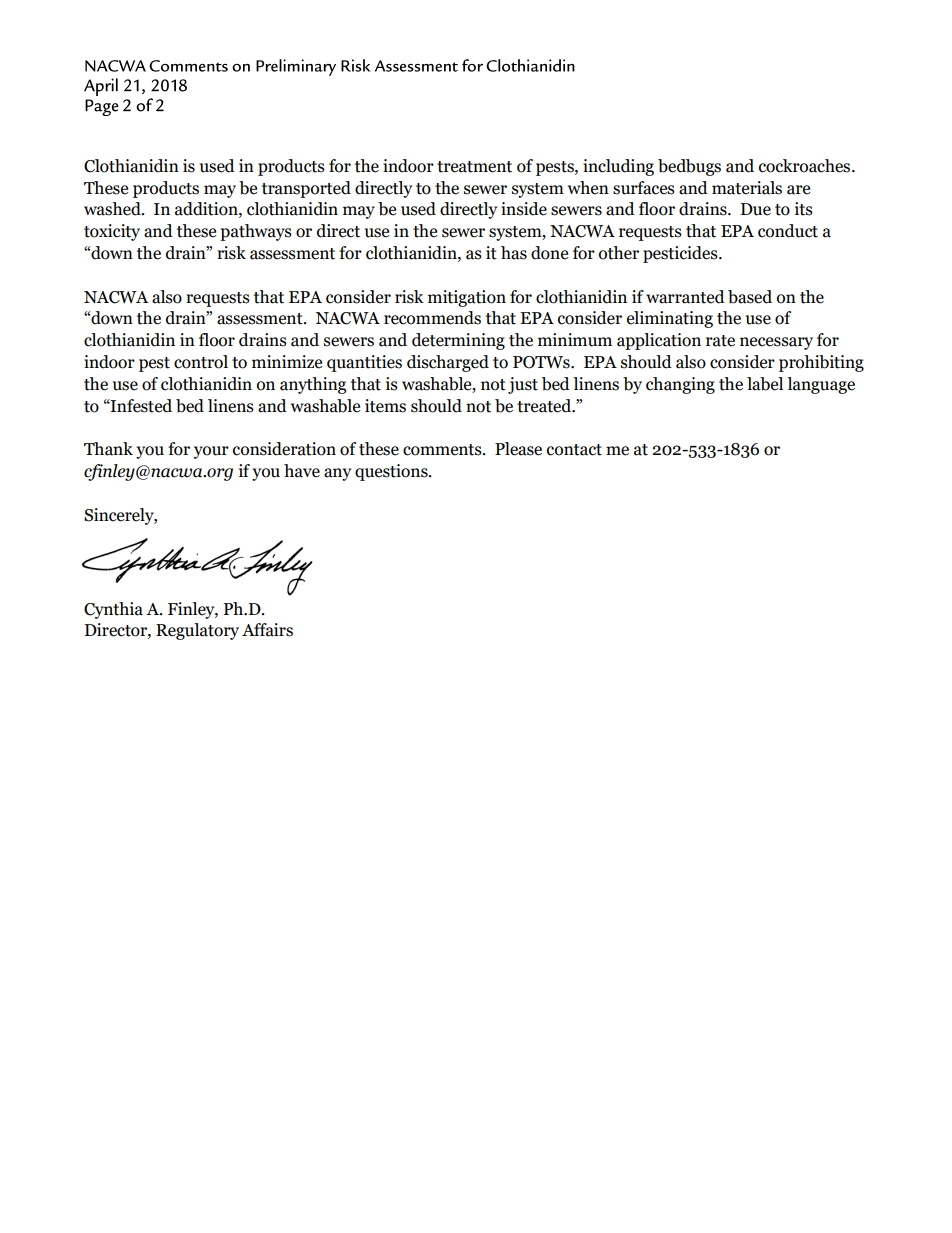  Describe the element at coordinates (574, 450) in the screenshot. I see `contact` at that location.
